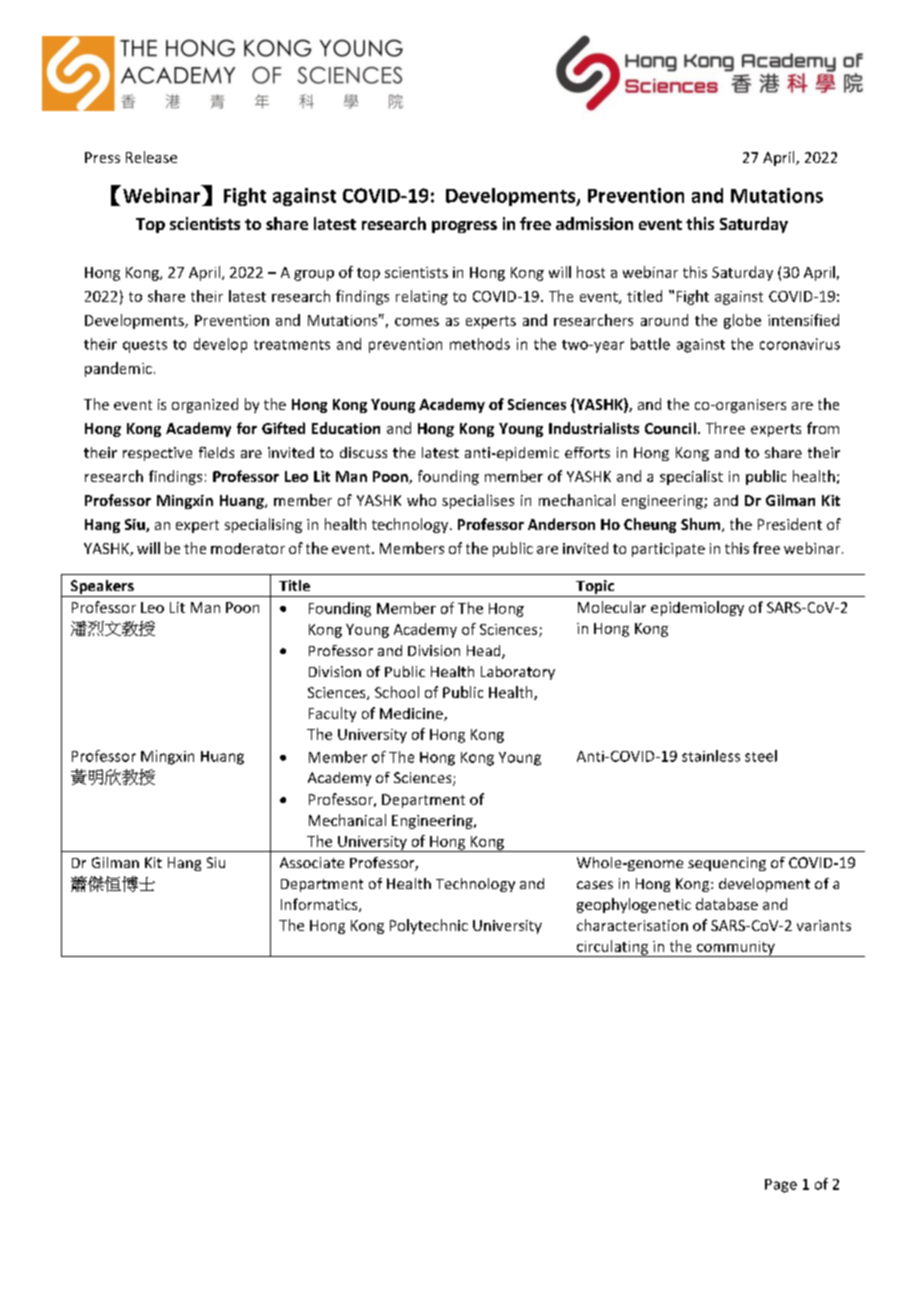 The height and width of the document is (1308, 924). What do you see at coordinates (320, 905) in the document?
I see `Informatics` at bounding box center [320, 905].
